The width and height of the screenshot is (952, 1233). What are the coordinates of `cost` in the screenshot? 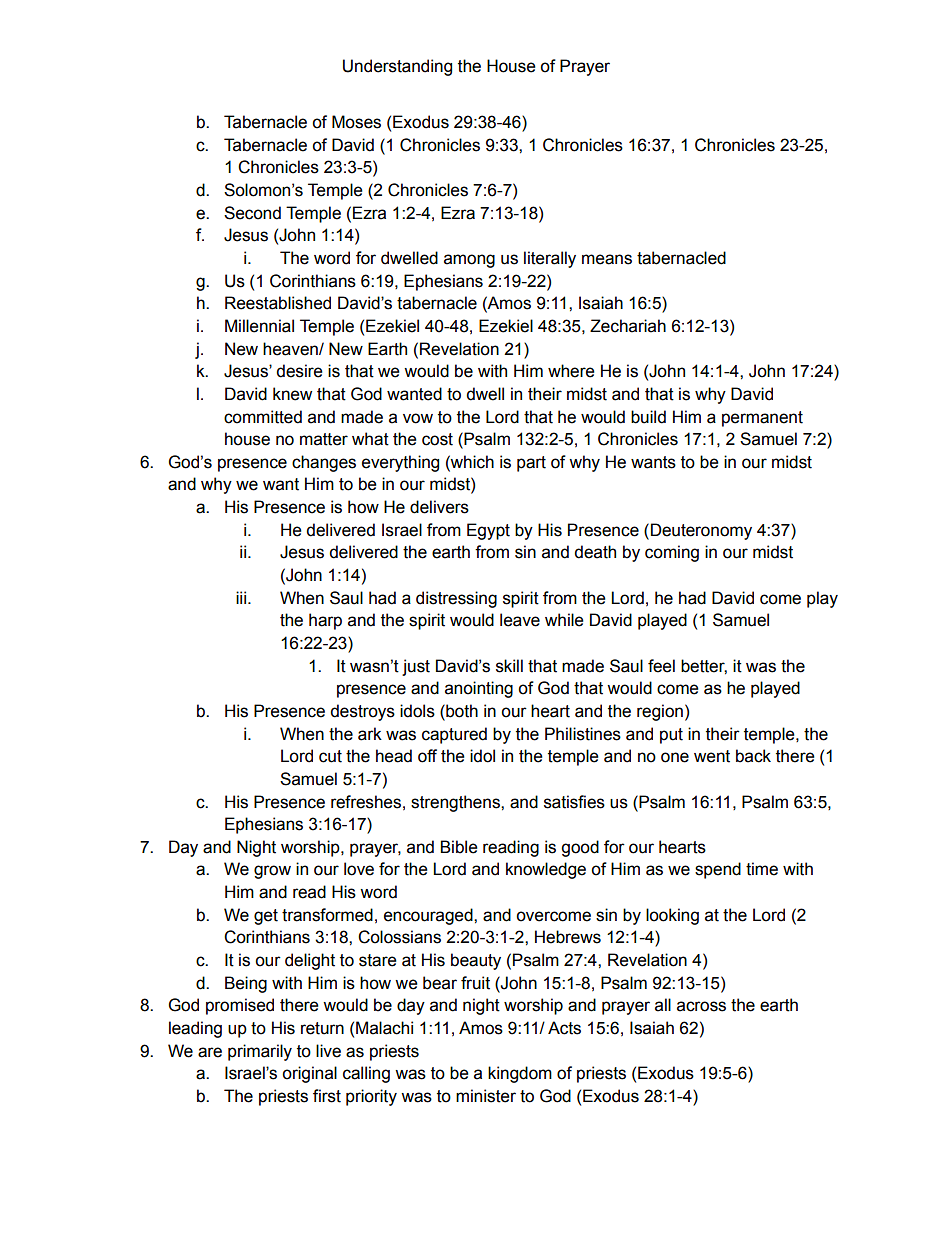 It's located at (437, 439).
